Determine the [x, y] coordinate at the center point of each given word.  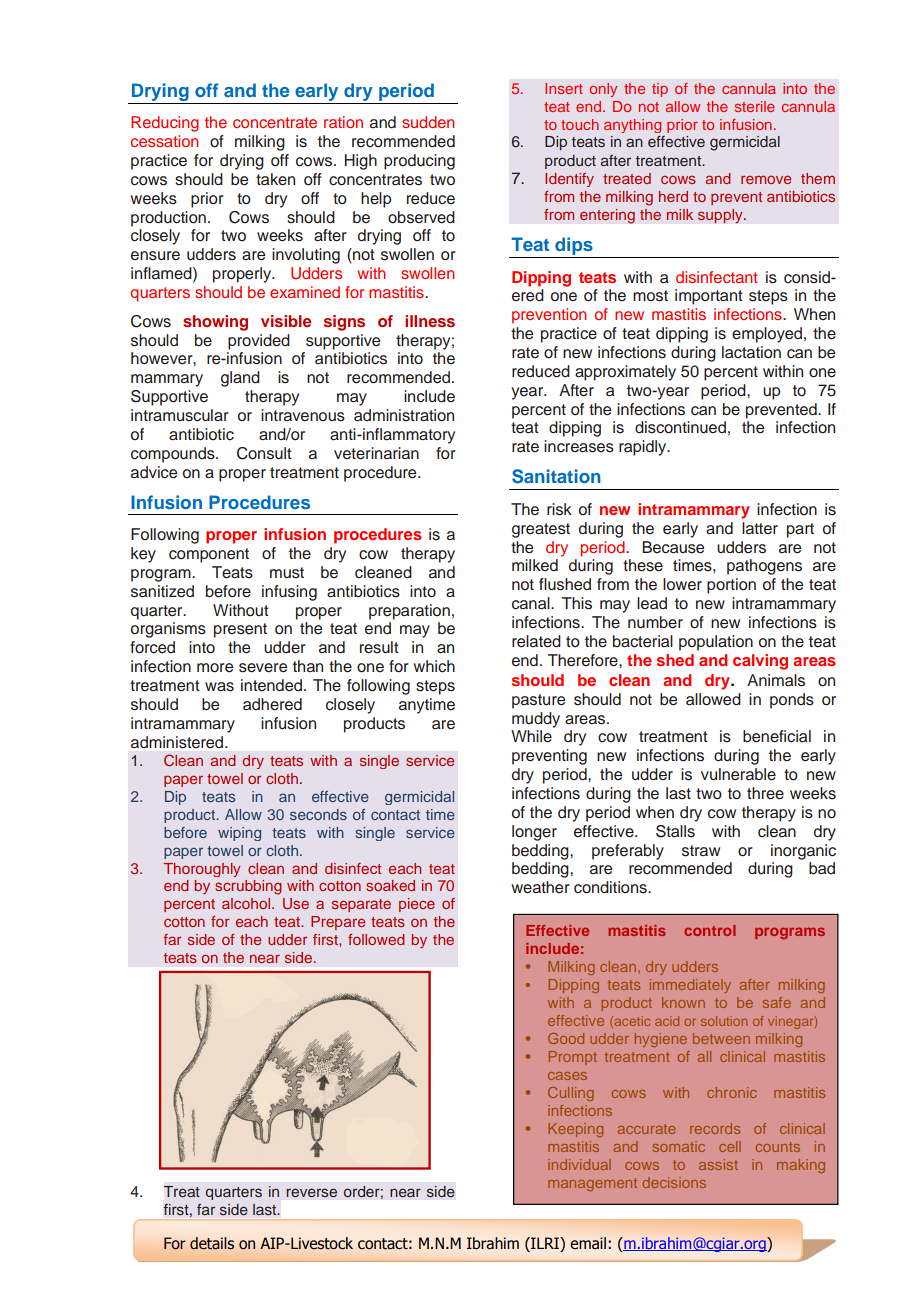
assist [718, 1164]
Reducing [165, 124]
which [434, 666]
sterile [755, 106]
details [212, 1243]
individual [579, 1164]
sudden [428, 122]
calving [760, 662]
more [215, 668]
